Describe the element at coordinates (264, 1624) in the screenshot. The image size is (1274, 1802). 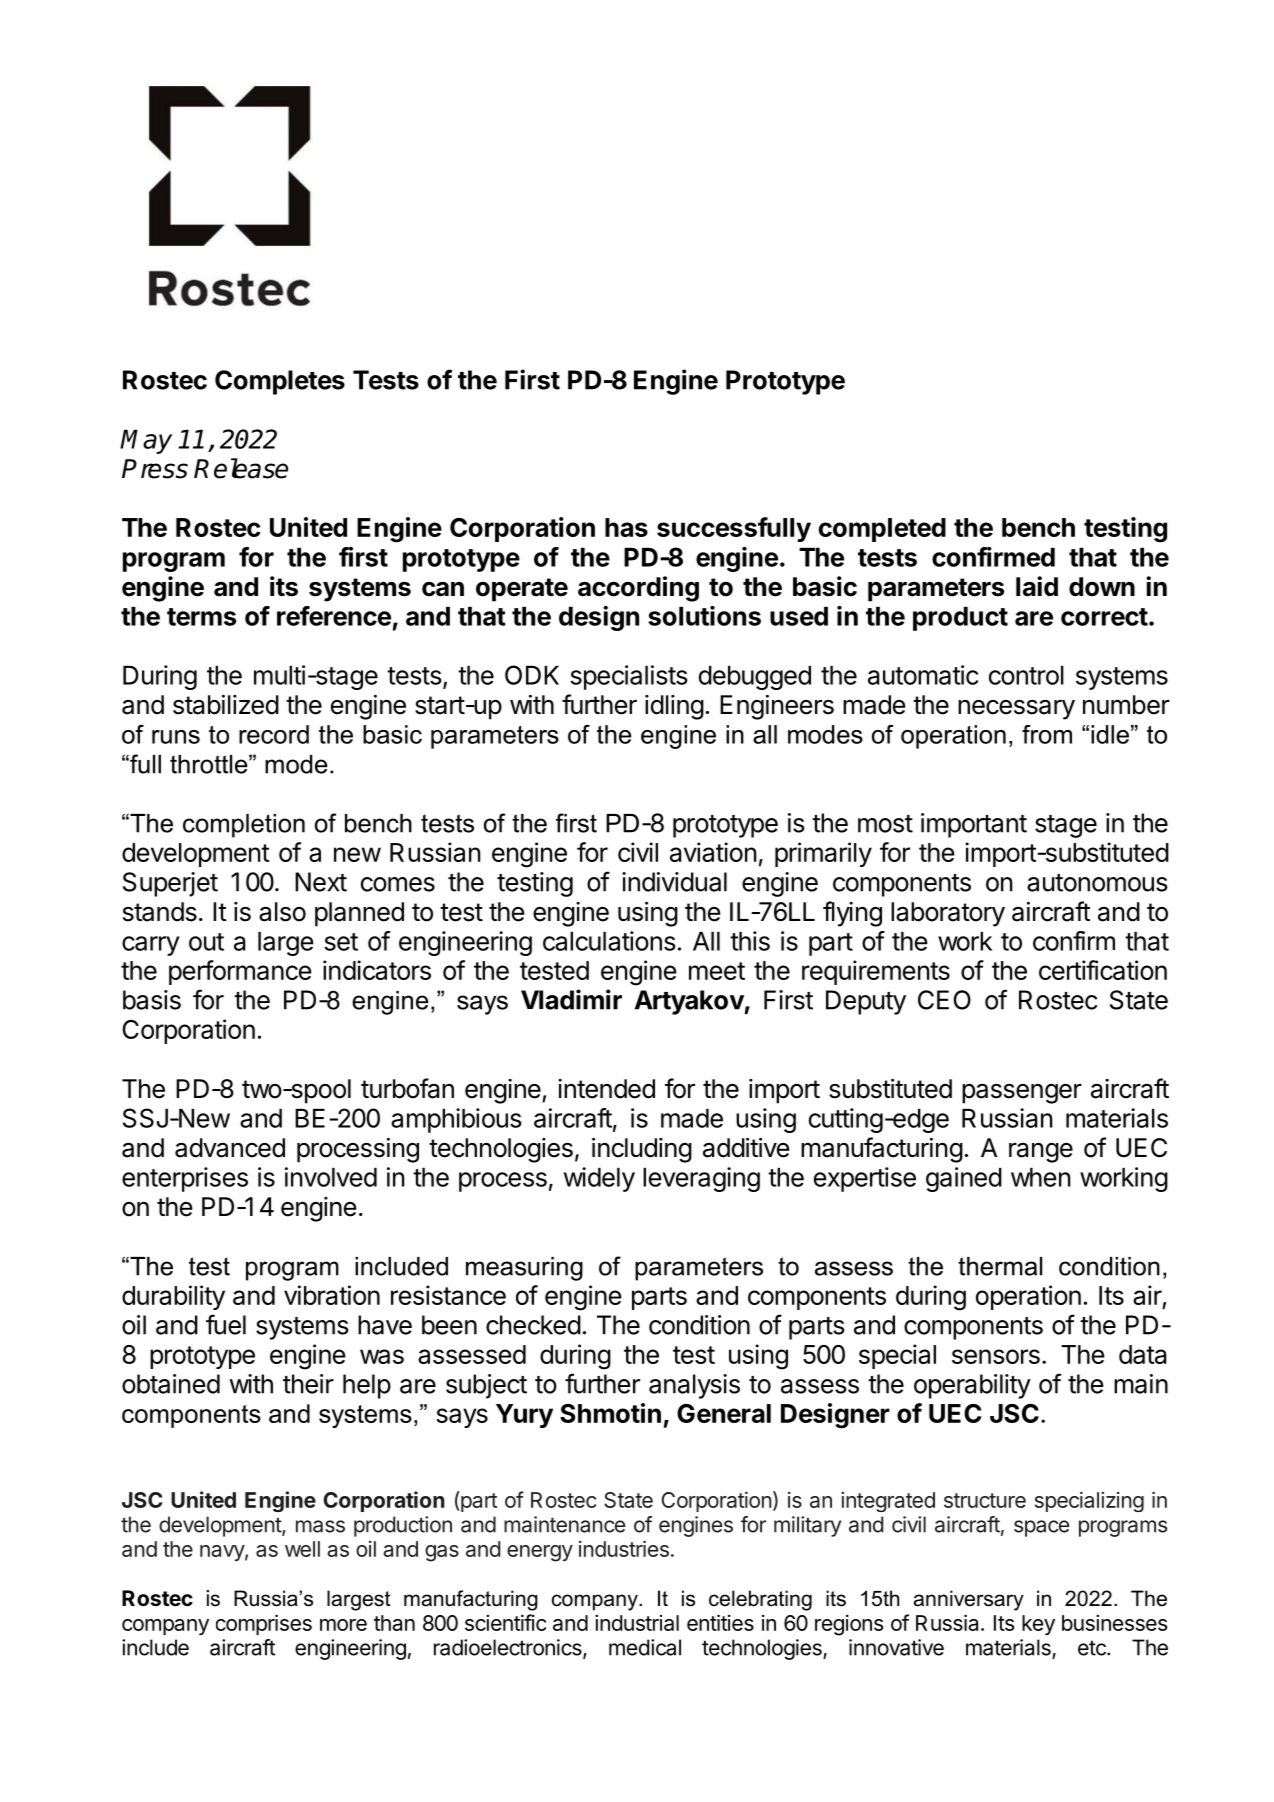
I see `comprises` at that location.
